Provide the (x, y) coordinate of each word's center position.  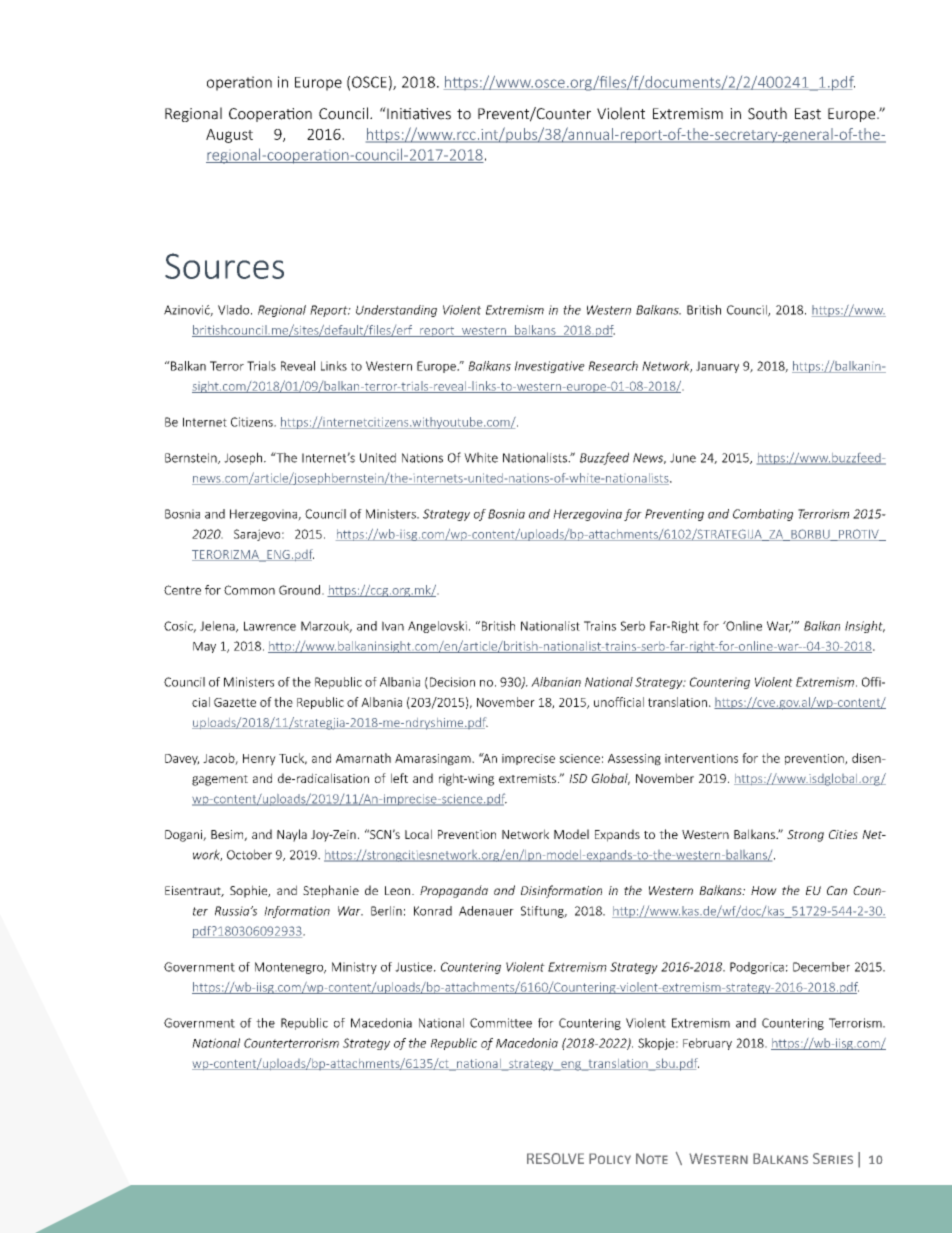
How (764, 890)
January (717, 367)
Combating (763, 515)
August (229, 136)
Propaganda (454, 891)
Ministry (354, 968)
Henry (259, 760)
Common (249, 590)
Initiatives (418, 113)
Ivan (393, 626)
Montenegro (290, 968)
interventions (701, 758)
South (767, 113)
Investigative (550, 367)
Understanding (396, 311)
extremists (529, 778)
